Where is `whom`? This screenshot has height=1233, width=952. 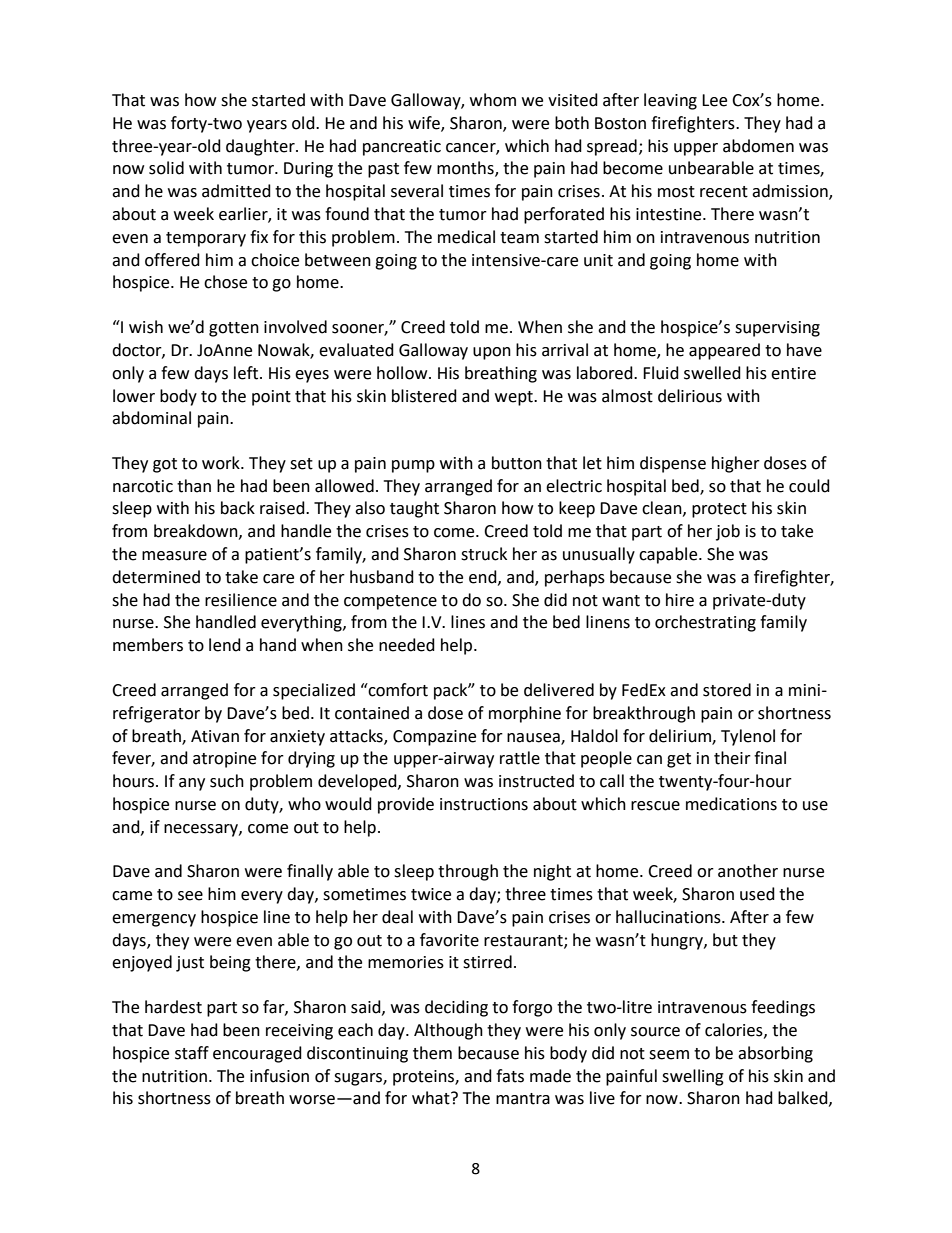 whom is located at coordinates (493, 100).
